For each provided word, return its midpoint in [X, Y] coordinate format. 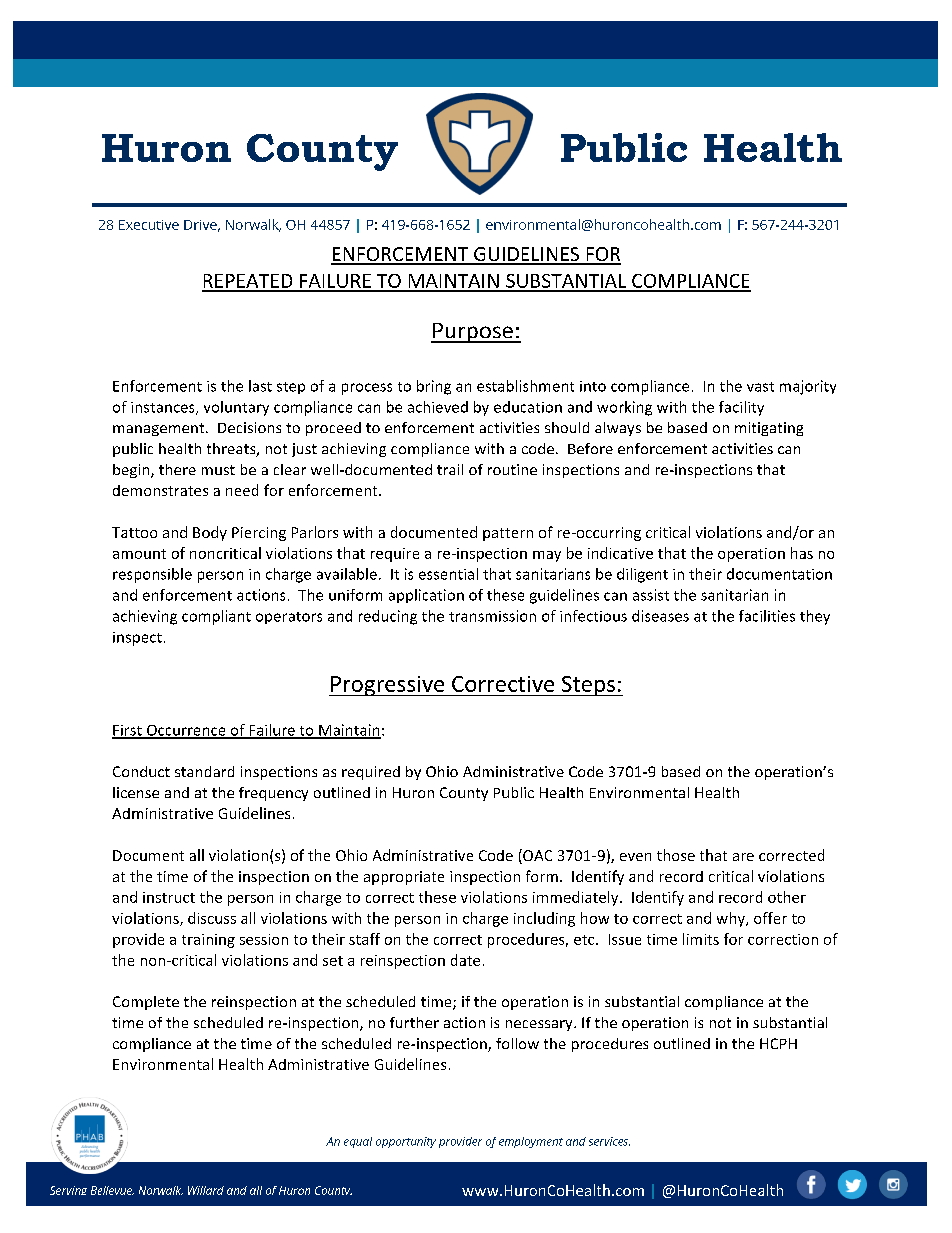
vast [760, 387]
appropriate [404, 878]
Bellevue [112, 1190]
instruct [169, 897]
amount [139, 554]
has [802, 553]
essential [448, 574]
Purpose [473, 333]
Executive [149, 225]
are [743, 857]
